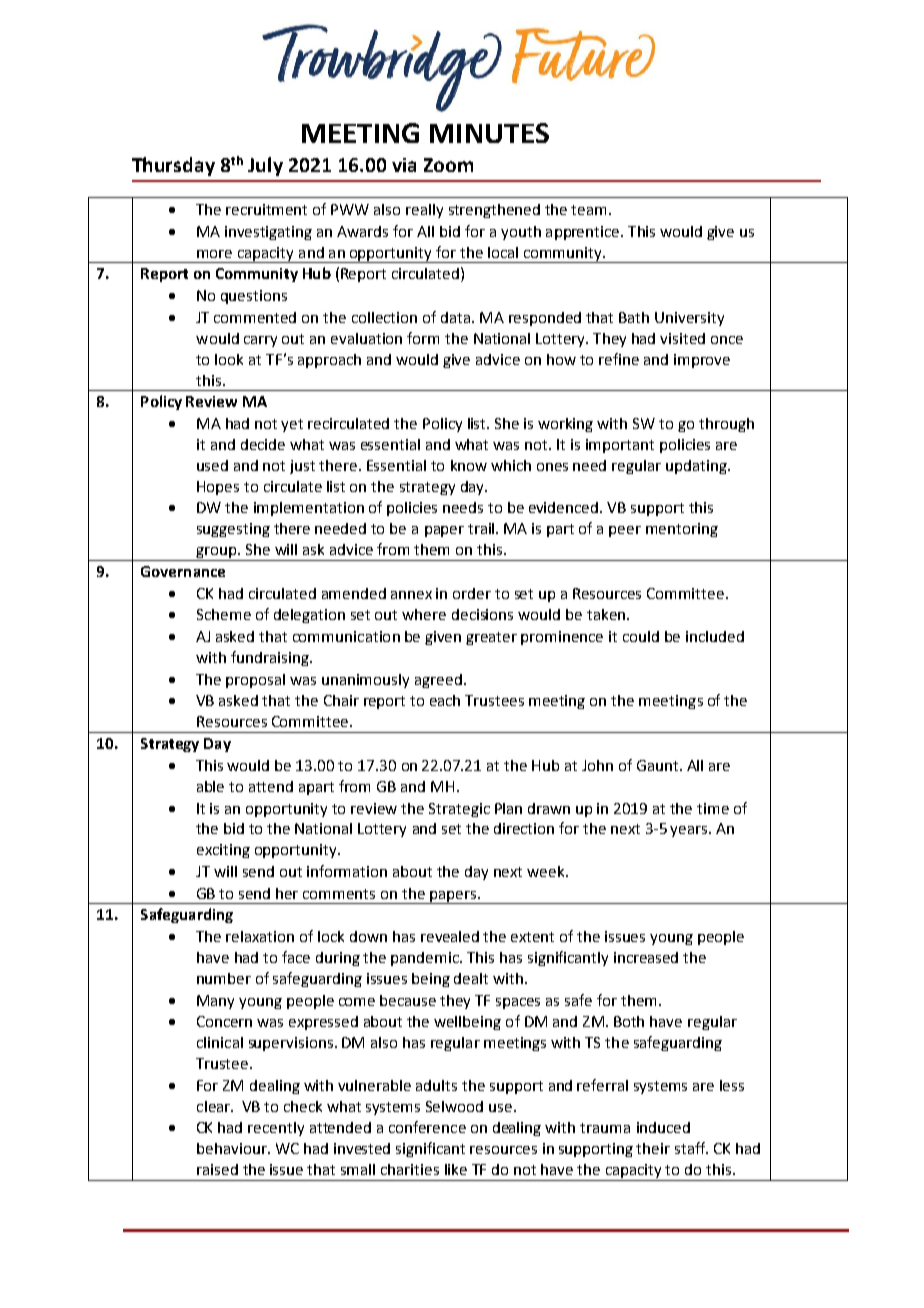 Image resolution: width=924 pixels, height=1308 pixels. Describe the element at coordinates (223, 851) in the image. I see `exciting` at that location.
